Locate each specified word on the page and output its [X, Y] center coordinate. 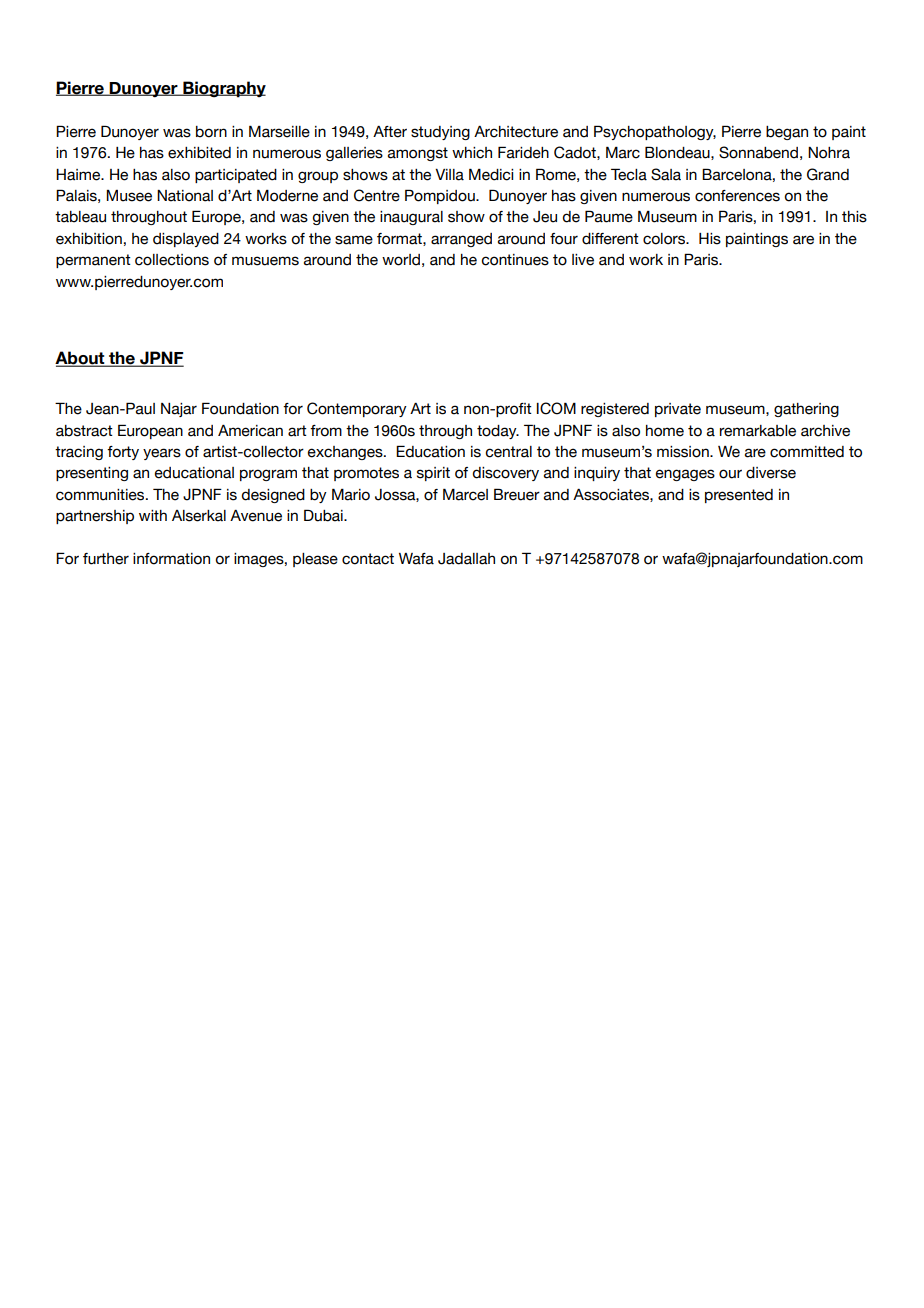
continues [515, 260]
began [787, 133]
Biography [223, 89]
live [583, 260]
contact [368, 559]
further [106, 559]
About [81, 359]
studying [440, 133]
